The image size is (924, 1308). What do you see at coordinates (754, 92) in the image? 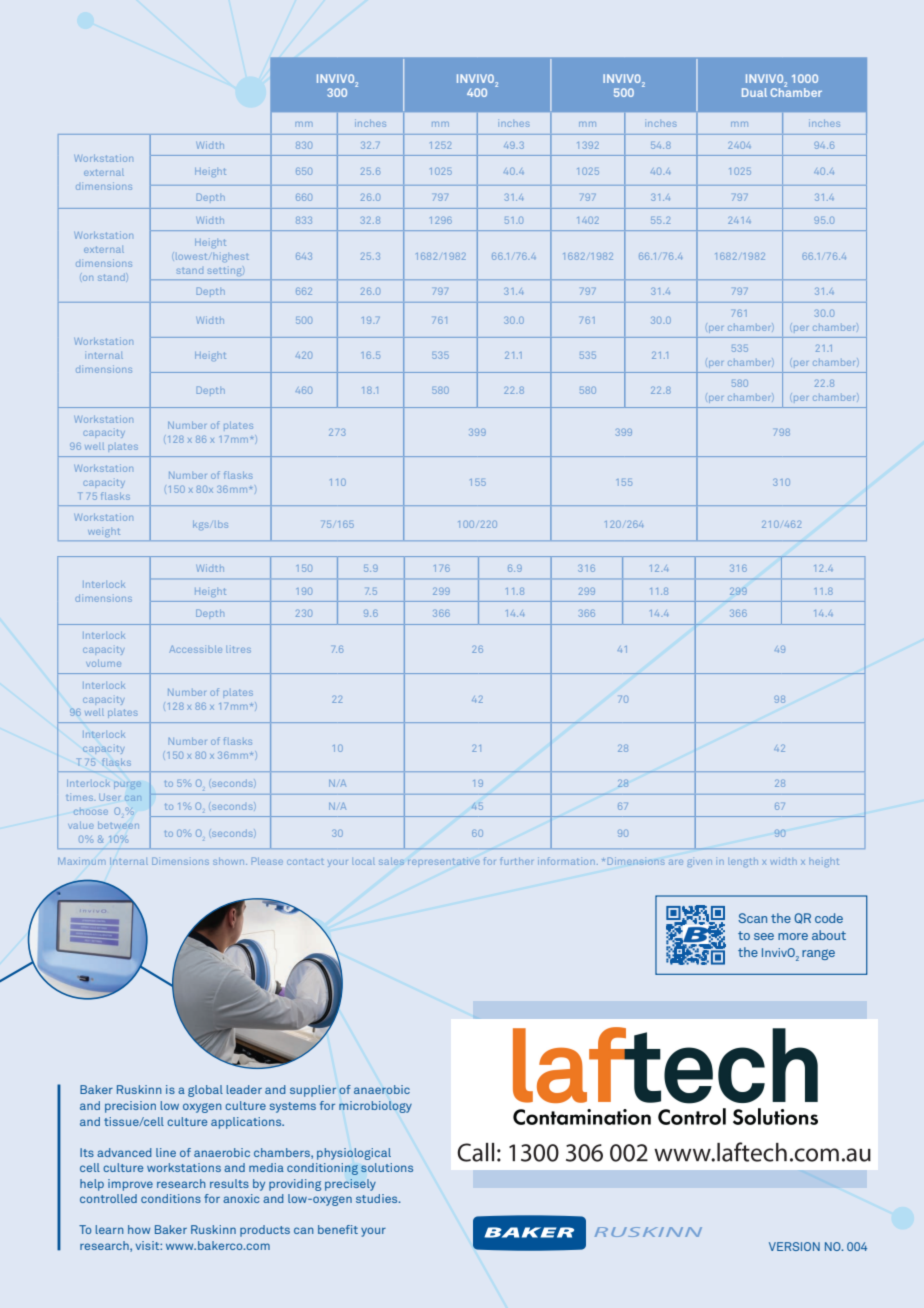
I see `Dual` at bounding box center [754, 92].
